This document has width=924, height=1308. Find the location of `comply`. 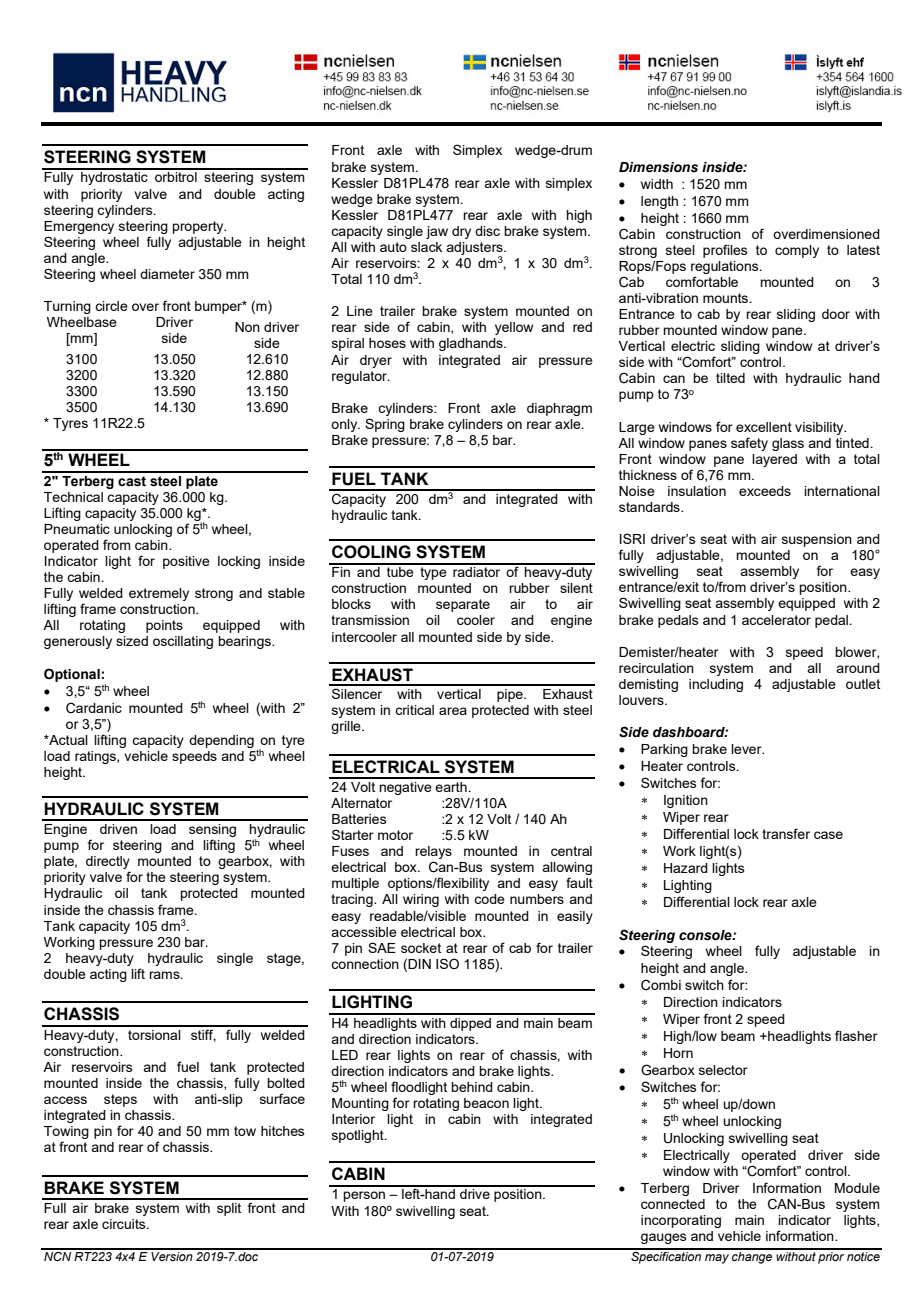

comply is located at coordinates (797, 251).
